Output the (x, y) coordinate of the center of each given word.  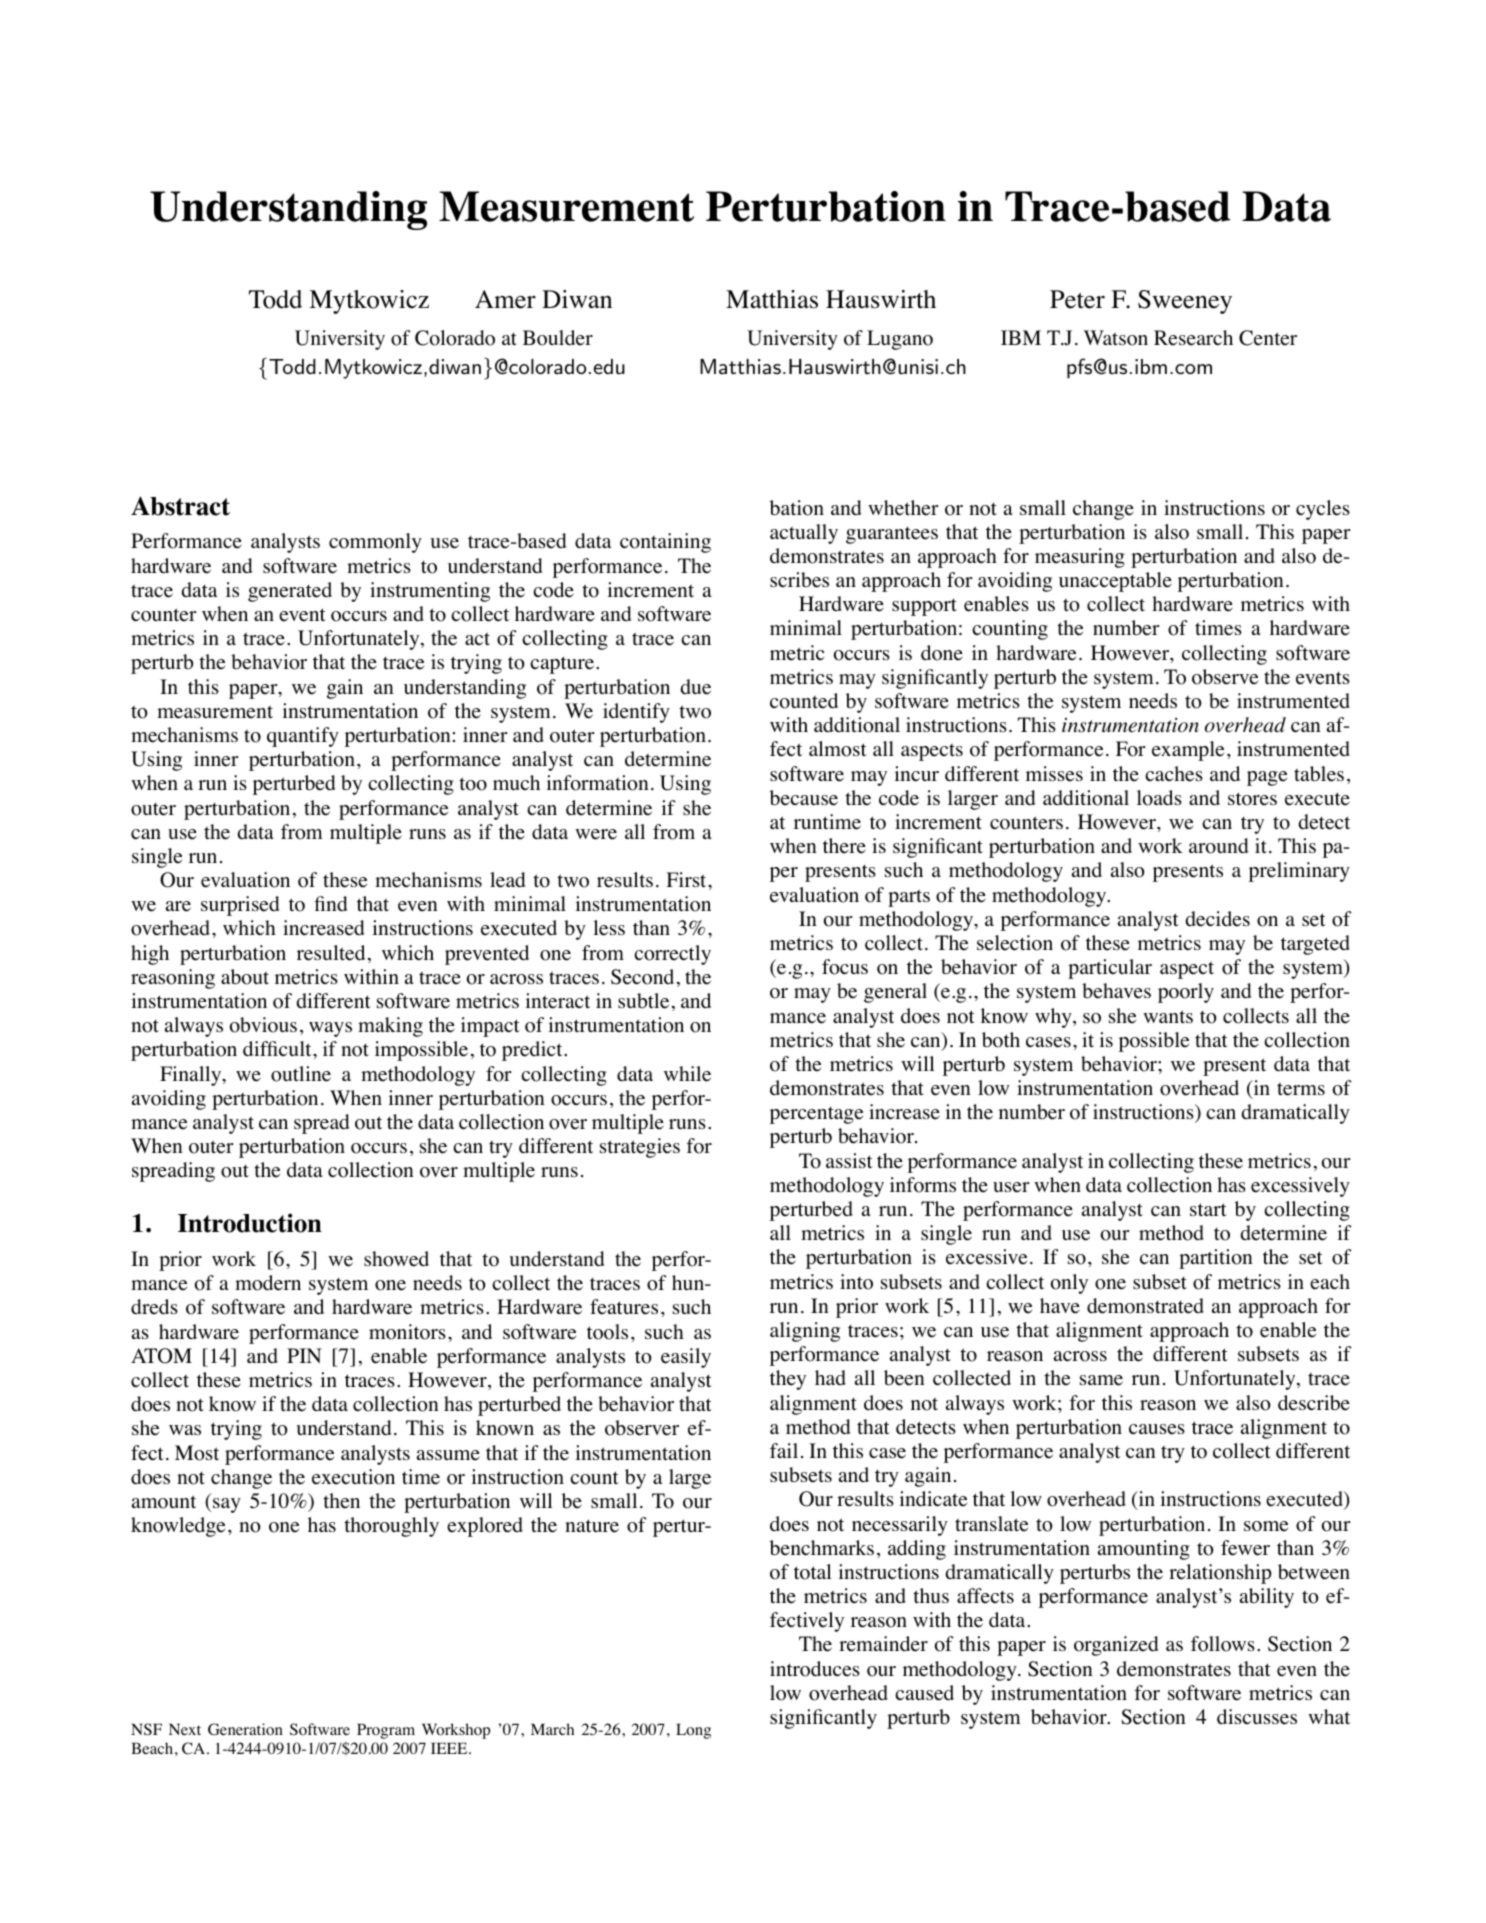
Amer (505, 299)
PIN (304, 1355)
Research (1193, 338)
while (687, 1074)
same (1101, 1380)
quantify (303, 737)
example (1188, 751)
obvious (263, 1025)
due (695, 687)
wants (1168, 1016)
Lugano (900, 340)
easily (686, 1358)
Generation (245, 1729)
